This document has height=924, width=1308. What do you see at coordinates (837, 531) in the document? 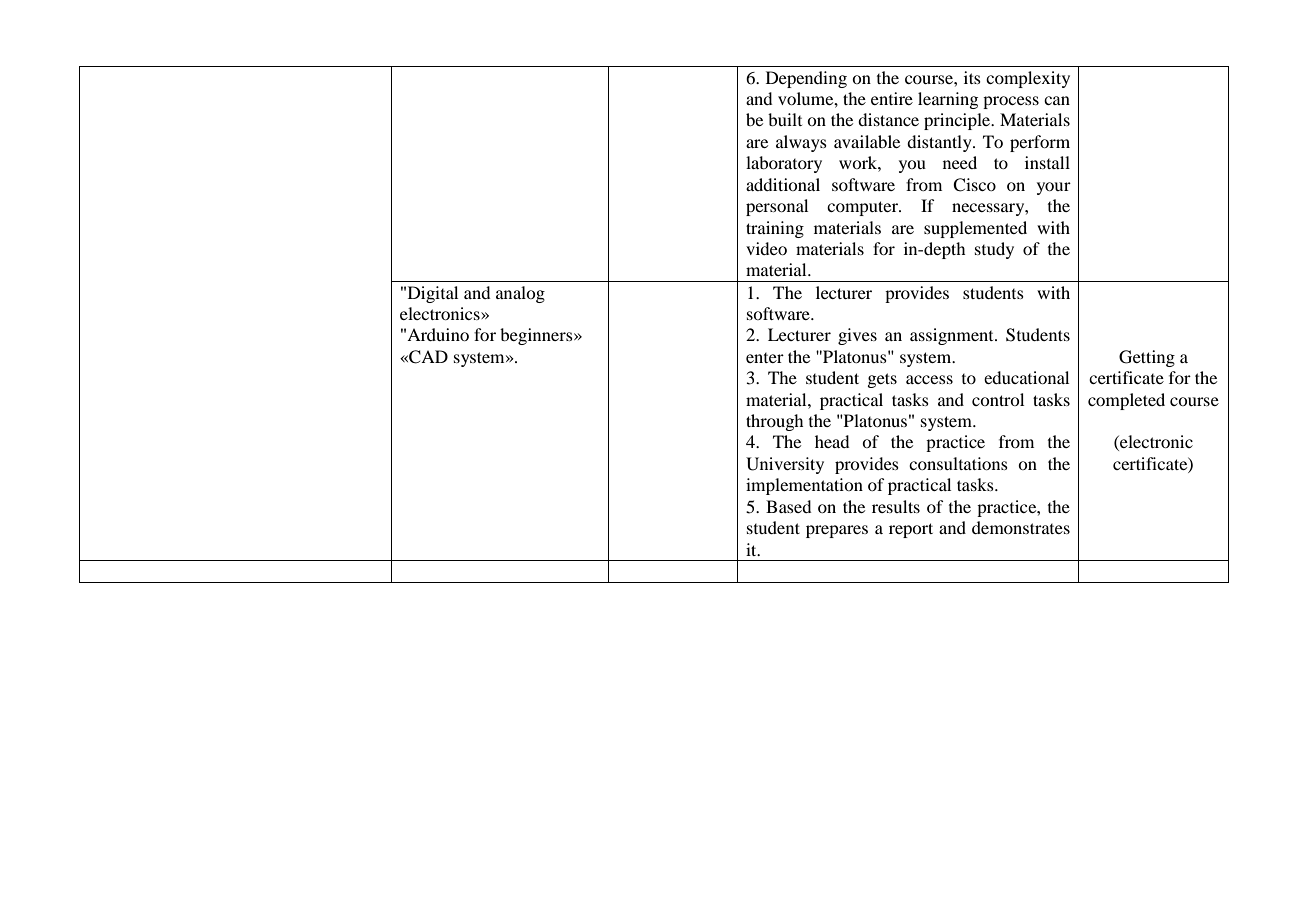
I see `prepares` at bounding box center [837, 531].
